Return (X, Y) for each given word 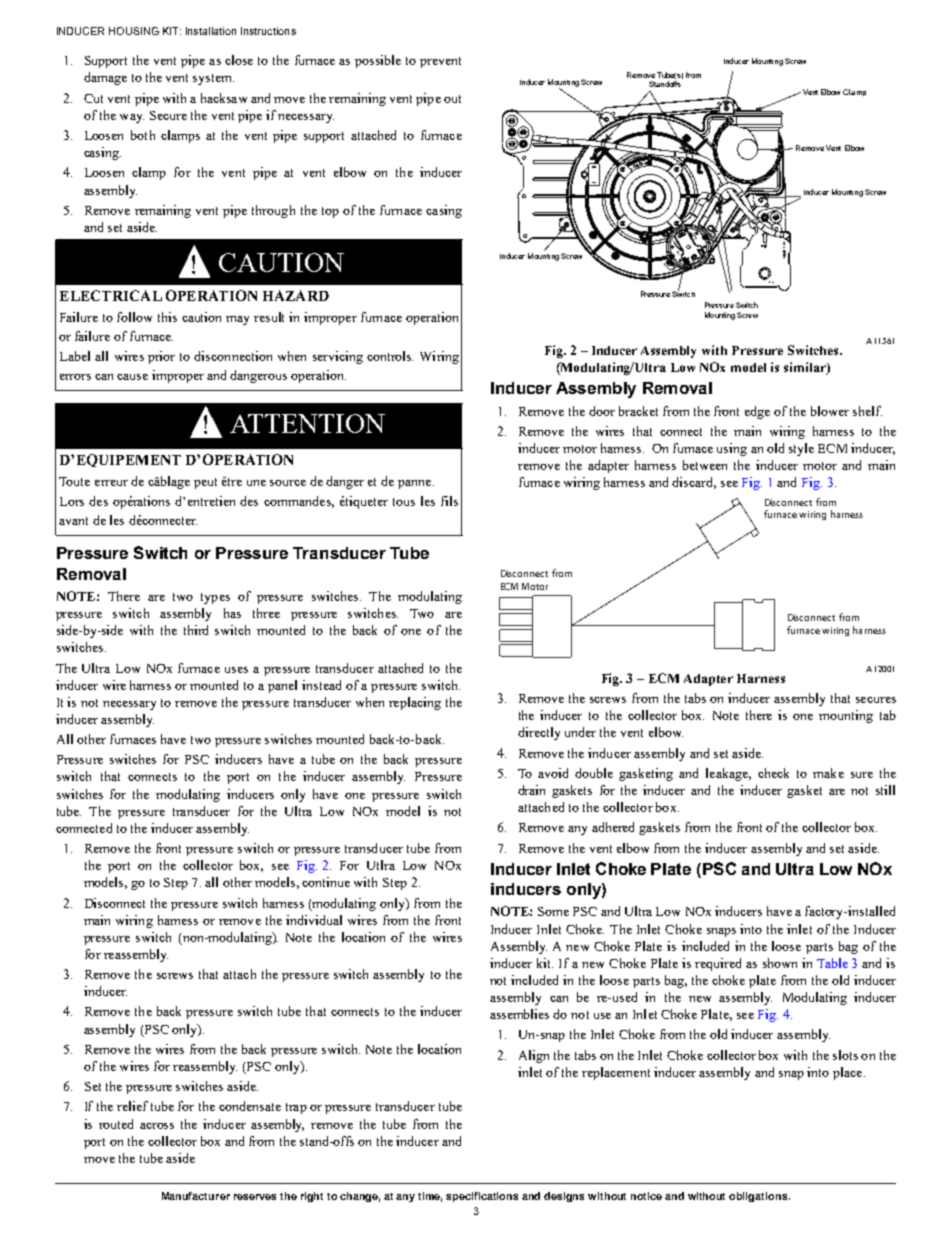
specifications (482, 1197)
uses (236, 670)
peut (205, 483)
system (213, 79)
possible (378, 61)
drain (531, 790)
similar (806, 368)
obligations (759, 1197)
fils (449, 501)
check (773, 773)
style (801, 449)
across (157, 1126)
